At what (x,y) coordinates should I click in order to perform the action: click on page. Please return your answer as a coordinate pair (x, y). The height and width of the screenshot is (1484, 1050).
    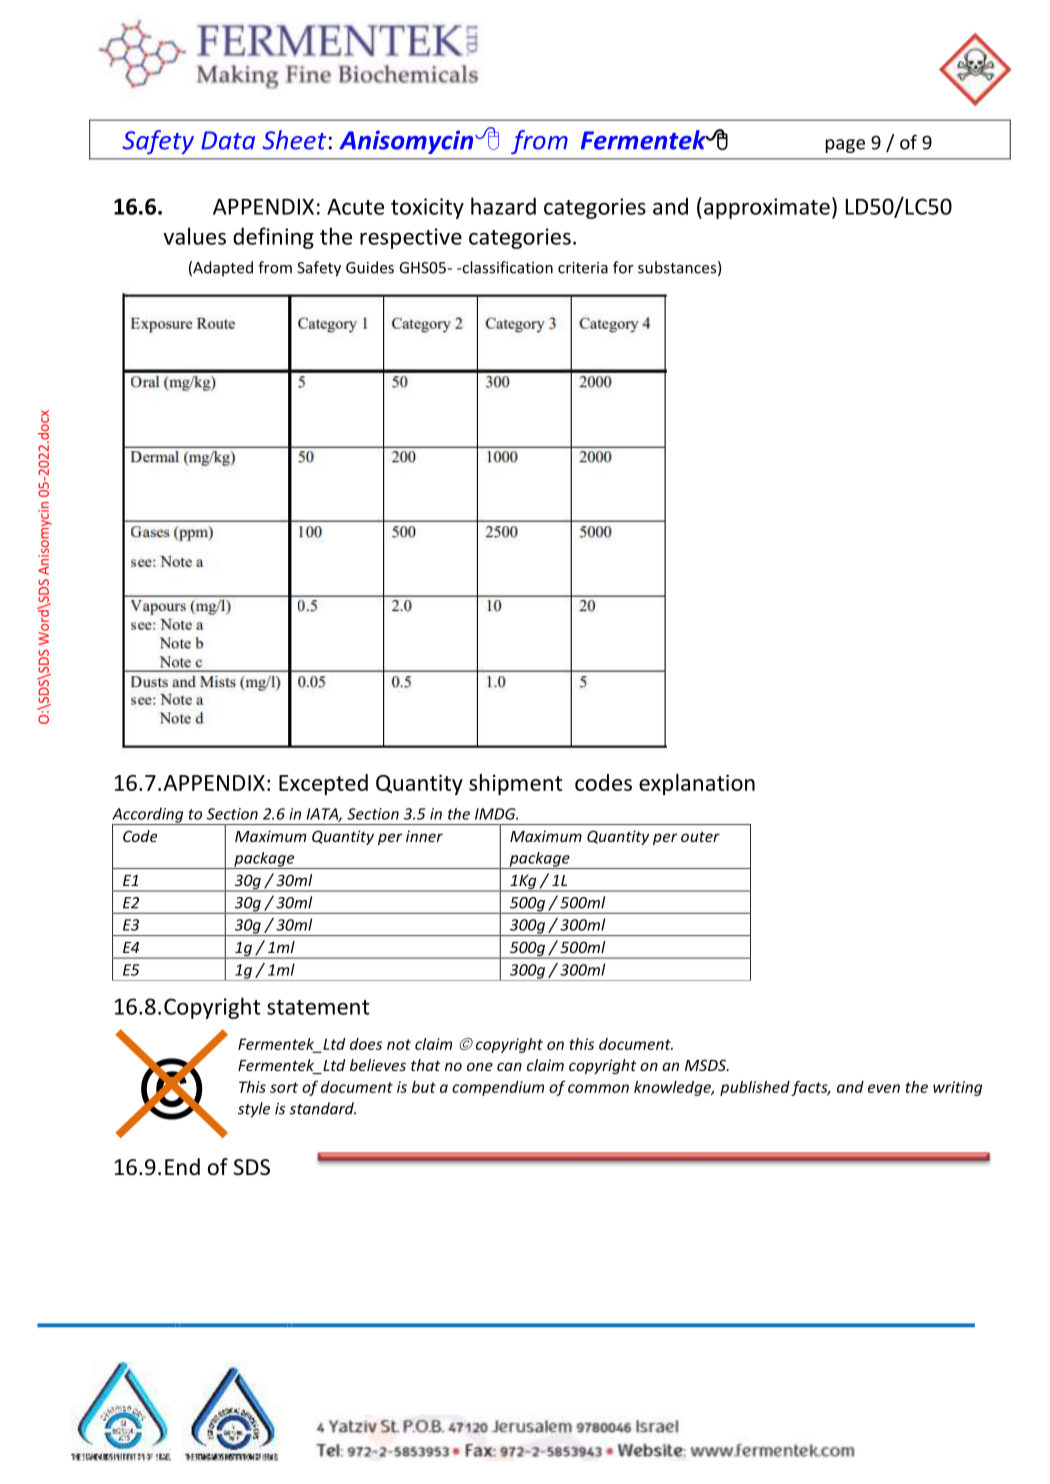
    Looking at the image, I should click on (845, 146).
